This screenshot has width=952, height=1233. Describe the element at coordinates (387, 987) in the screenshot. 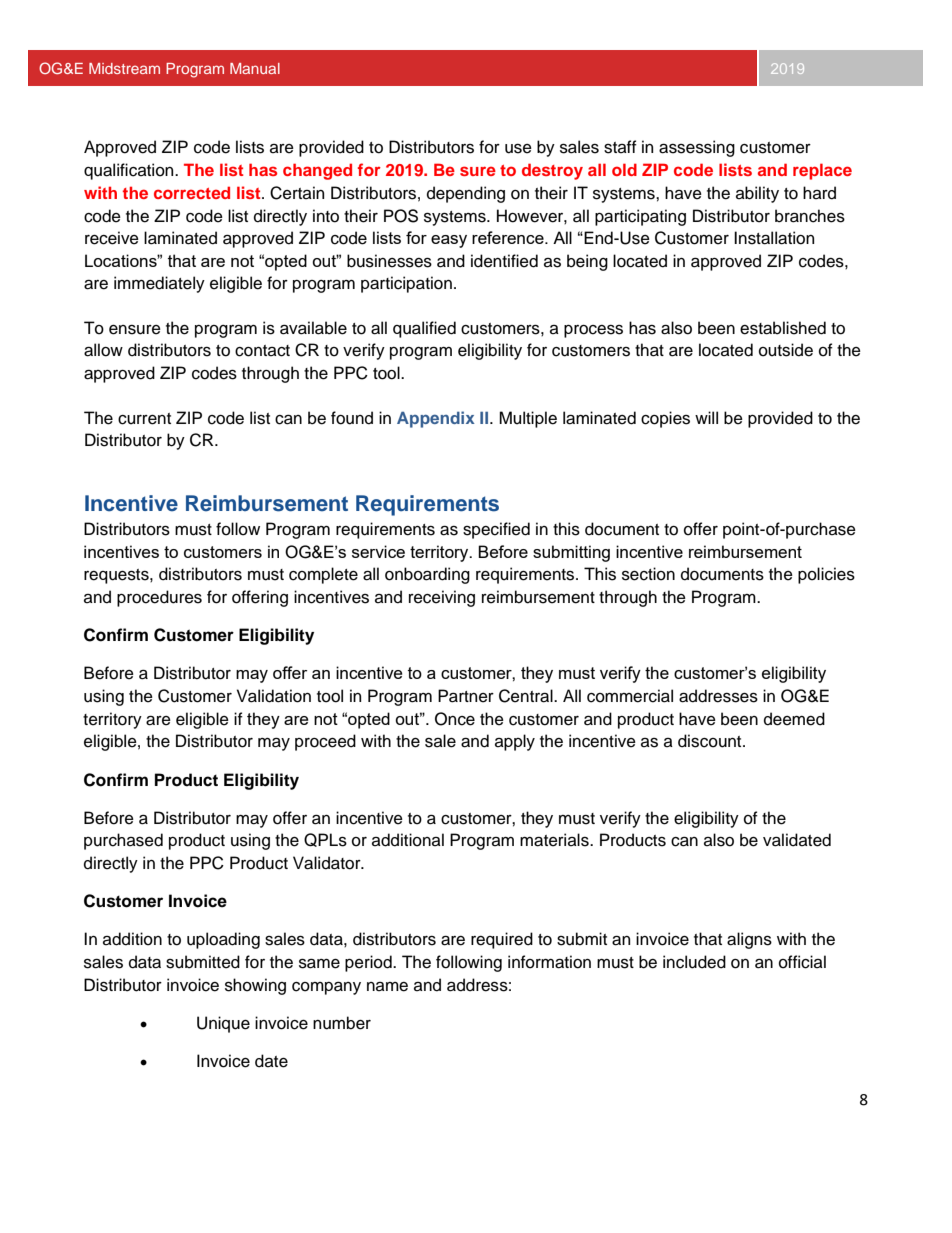

I see `name` at that location.
